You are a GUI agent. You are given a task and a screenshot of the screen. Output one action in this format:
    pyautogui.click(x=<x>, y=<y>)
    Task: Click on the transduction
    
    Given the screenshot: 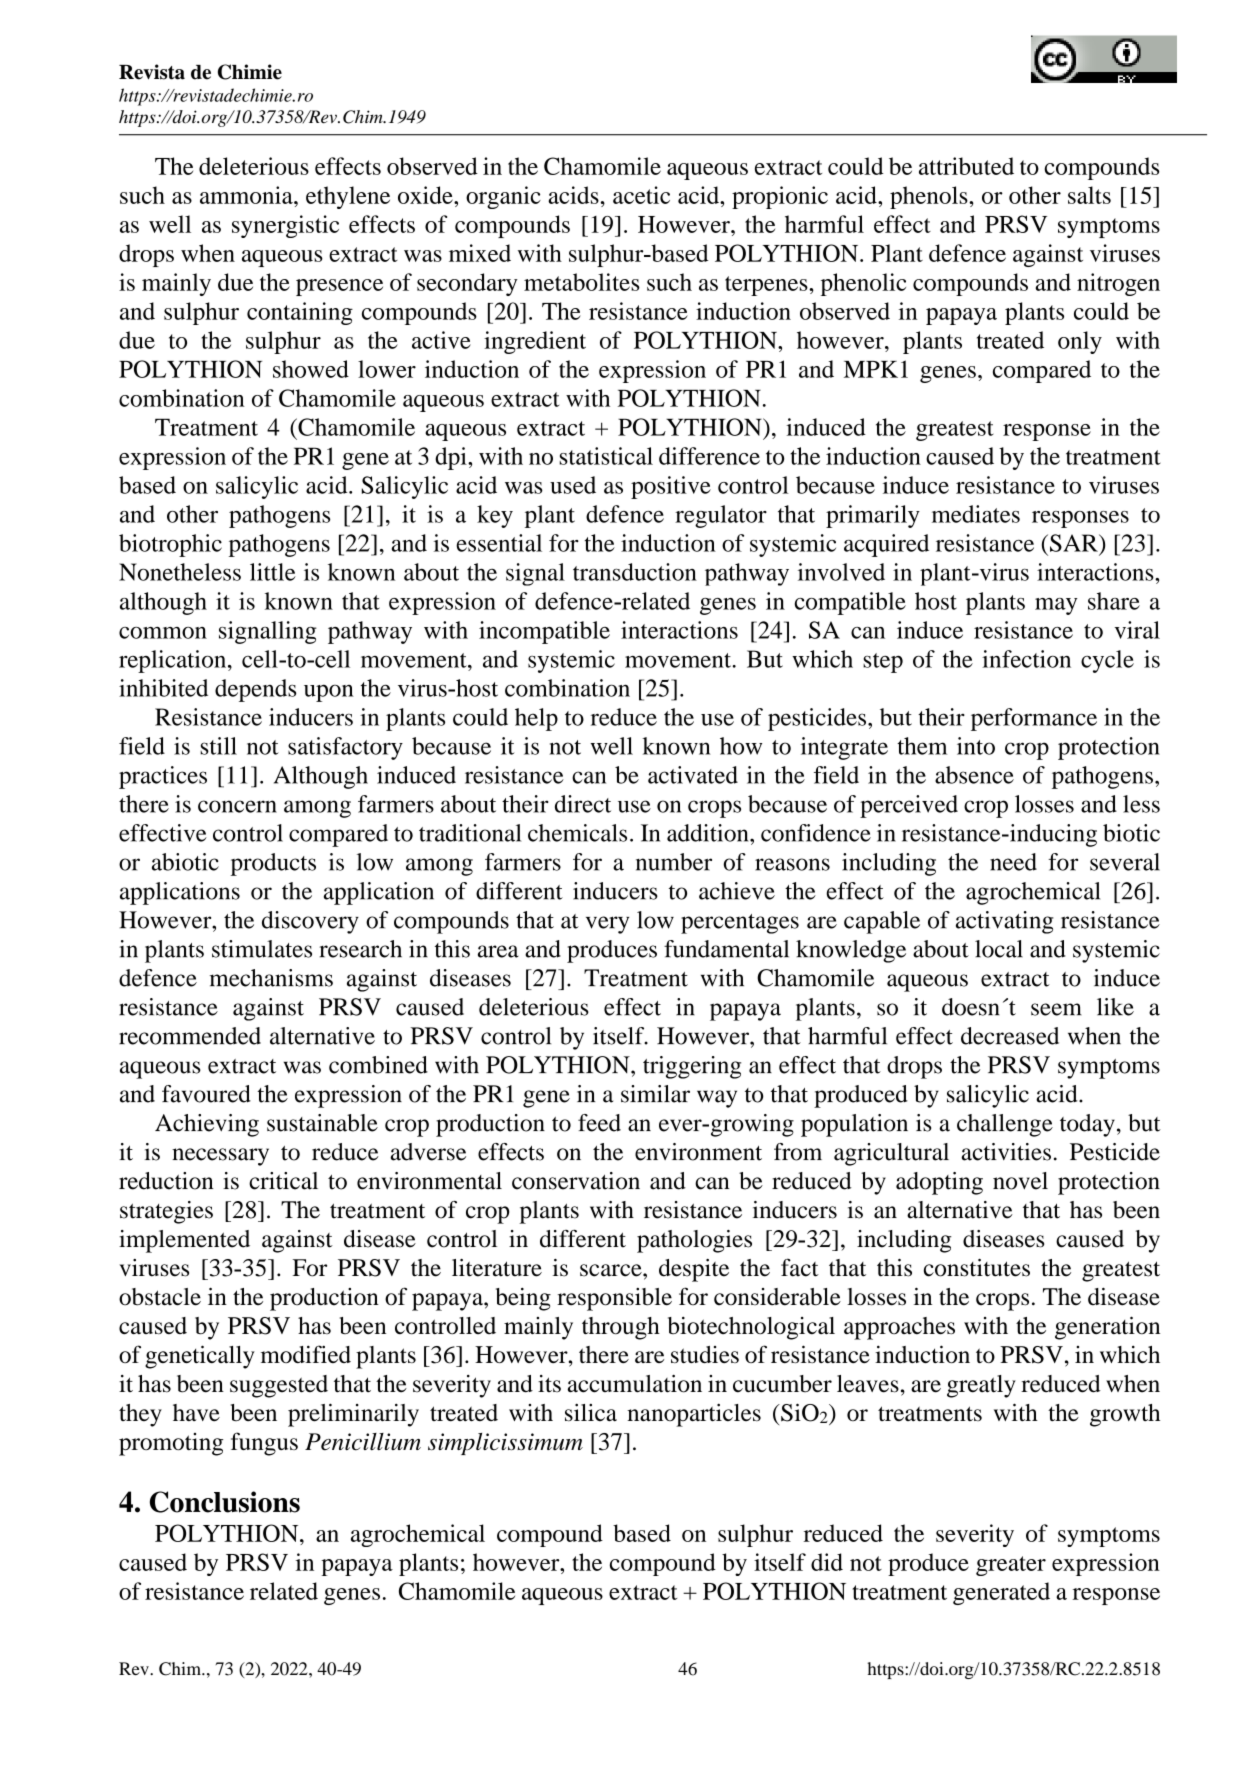 What is the action you would take?
    pyautogui.click(x=635, y=572)
